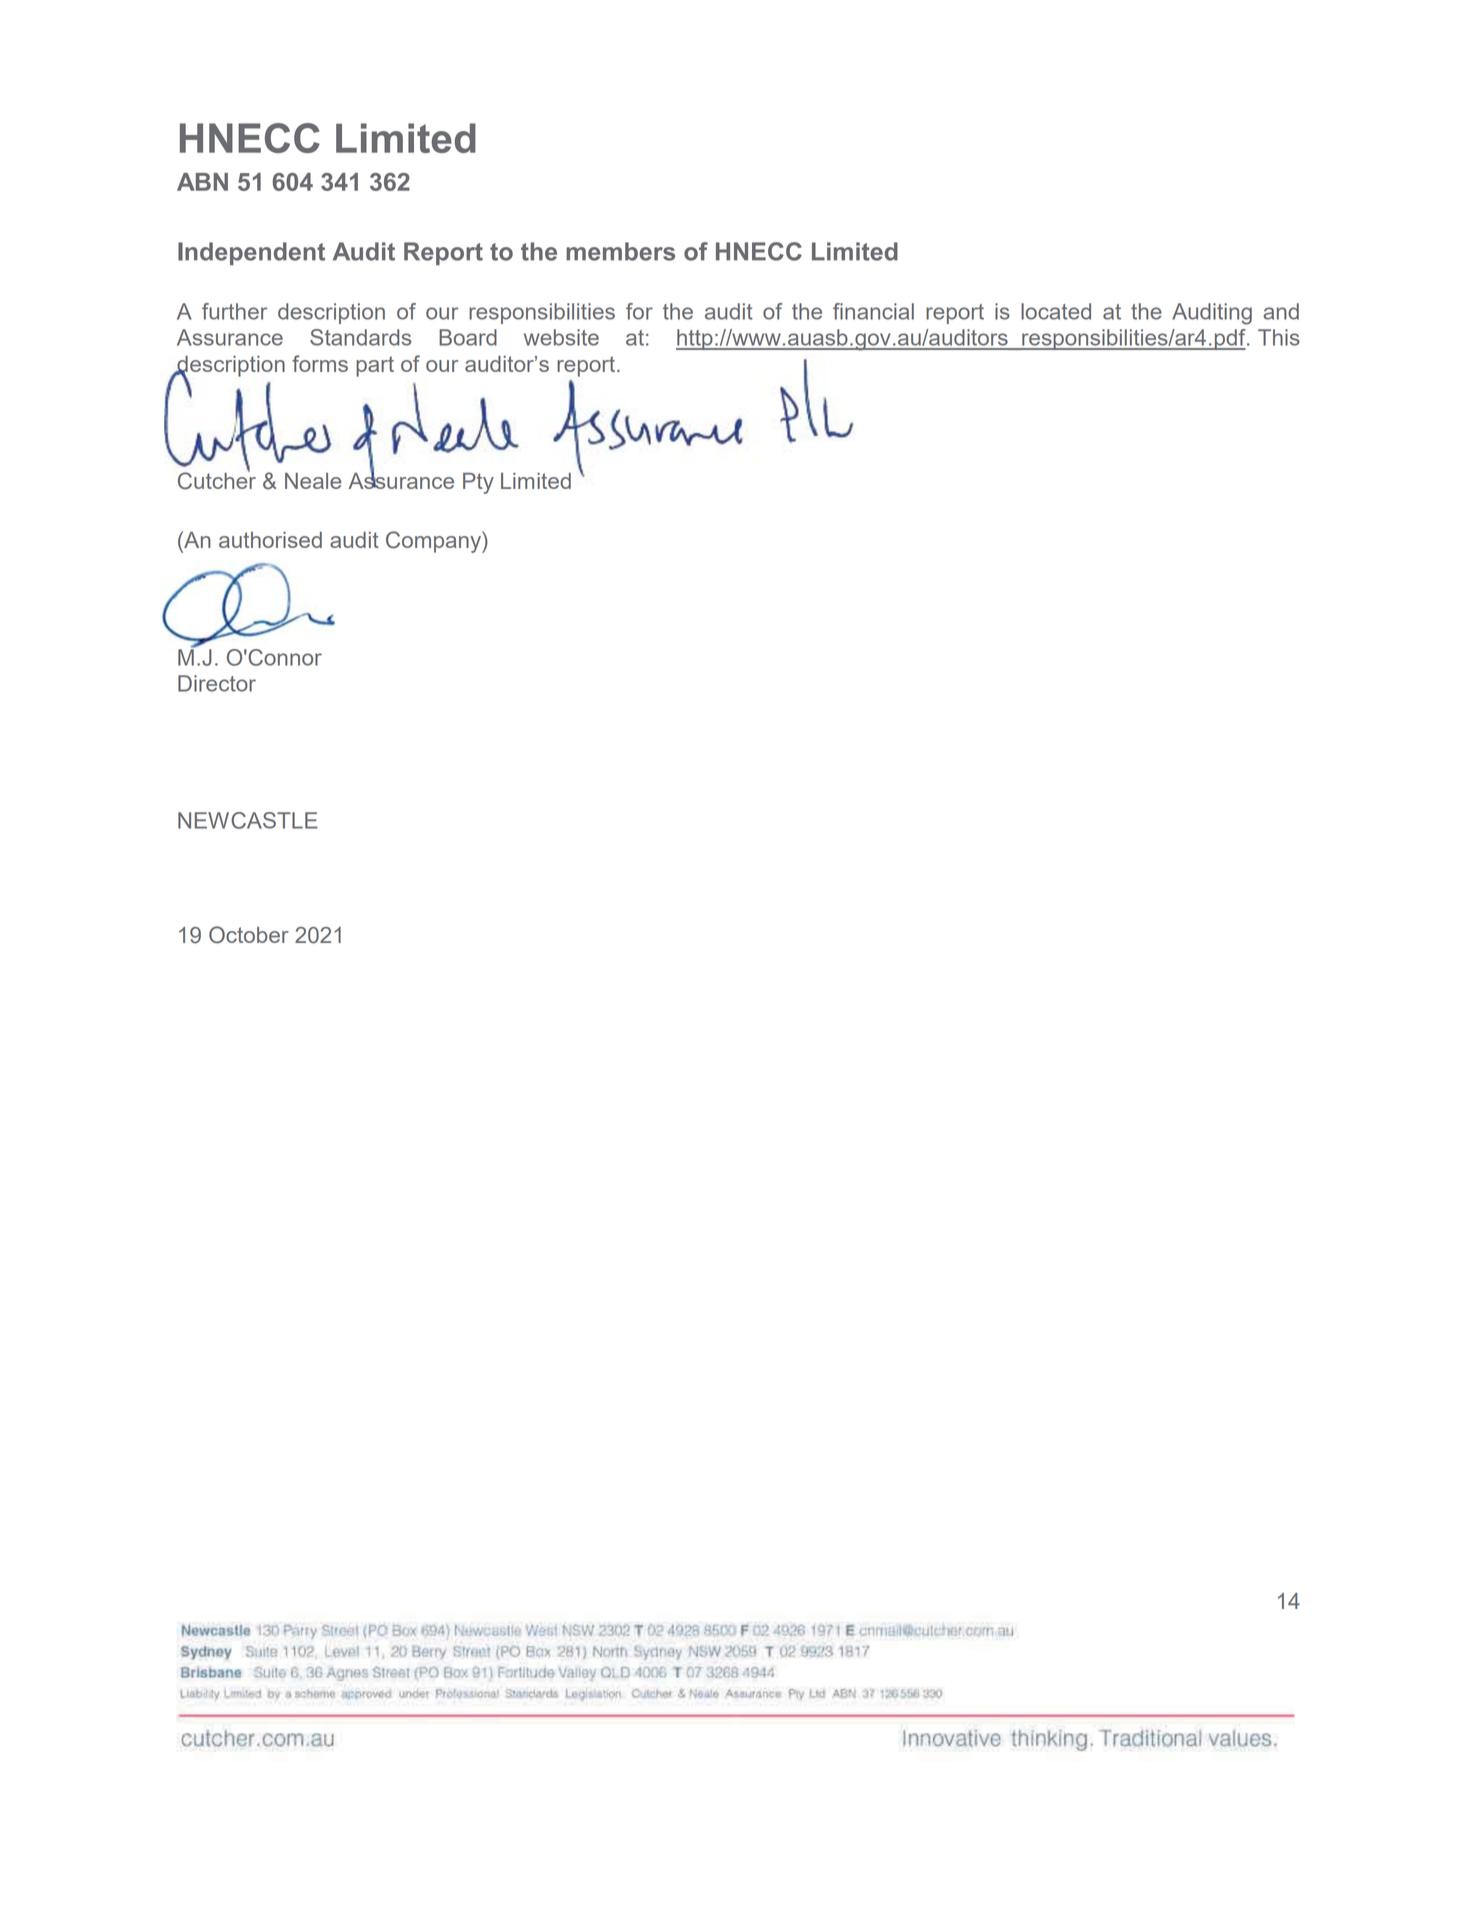  I want to click on October, so click(249, 935).
